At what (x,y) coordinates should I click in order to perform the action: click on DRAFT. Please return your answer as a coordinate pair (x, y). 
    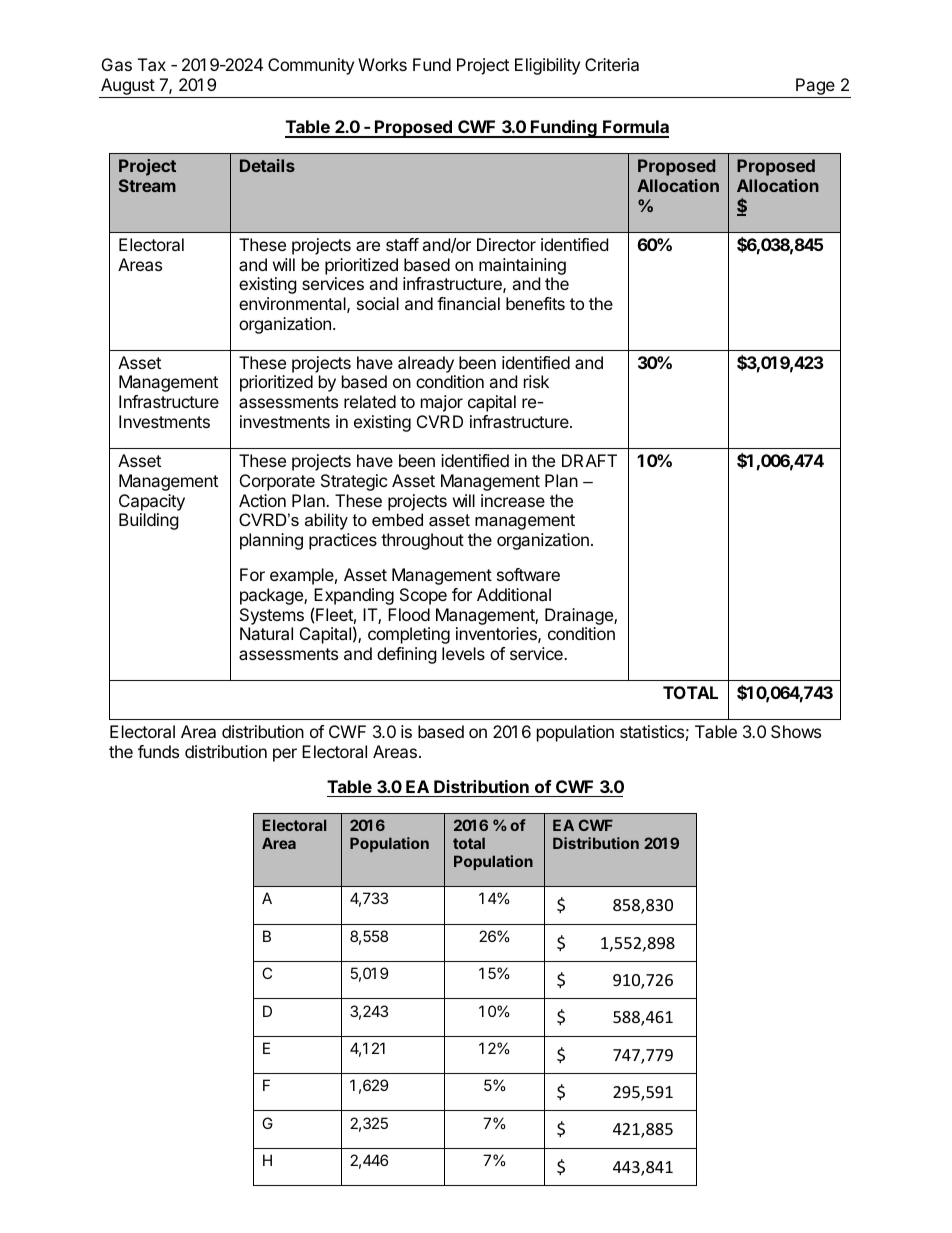
    Looking at the image, I should click on (589, 460).
